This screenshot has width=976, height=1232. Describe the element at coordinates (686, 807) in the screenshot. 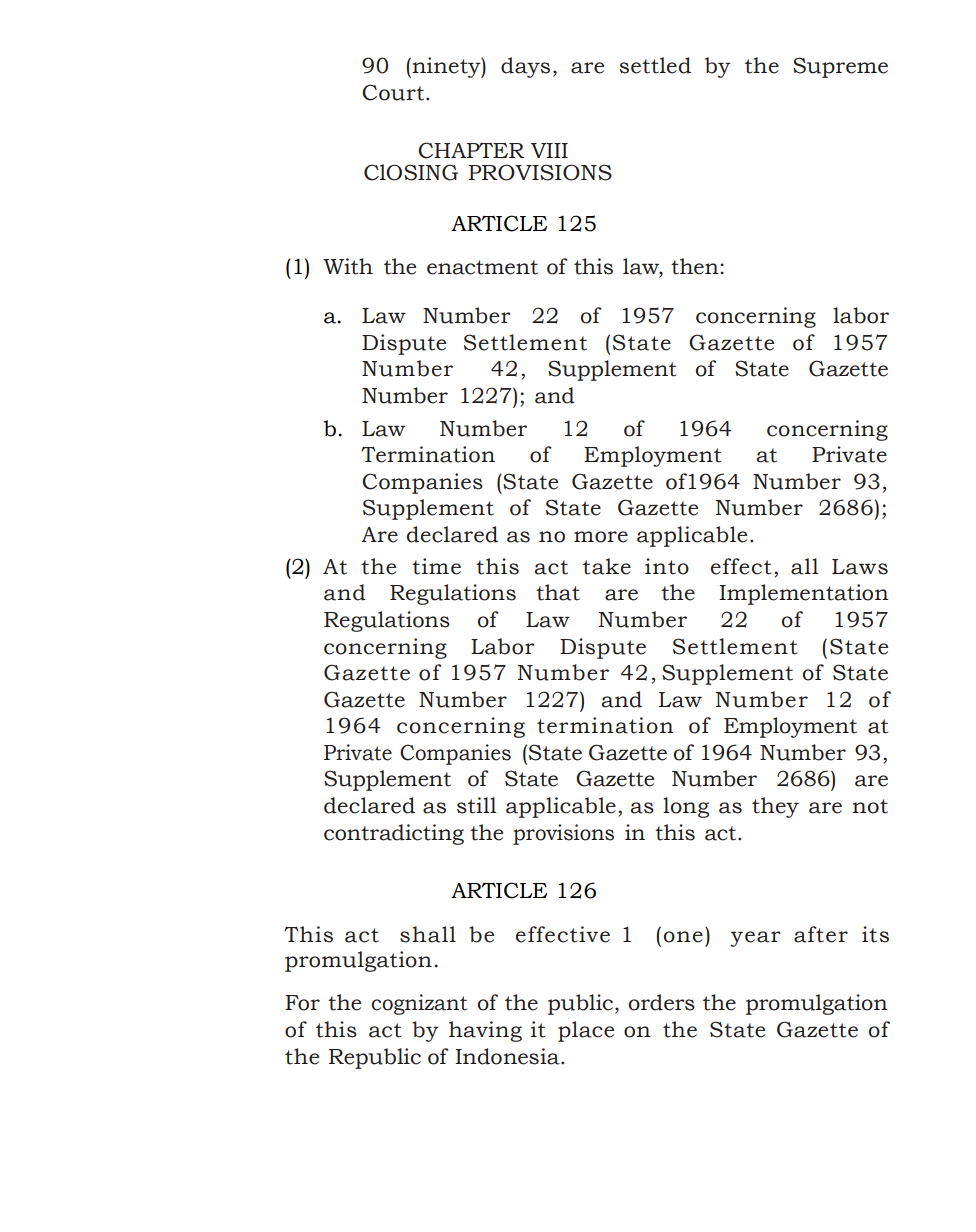

I see `long` at that location.
